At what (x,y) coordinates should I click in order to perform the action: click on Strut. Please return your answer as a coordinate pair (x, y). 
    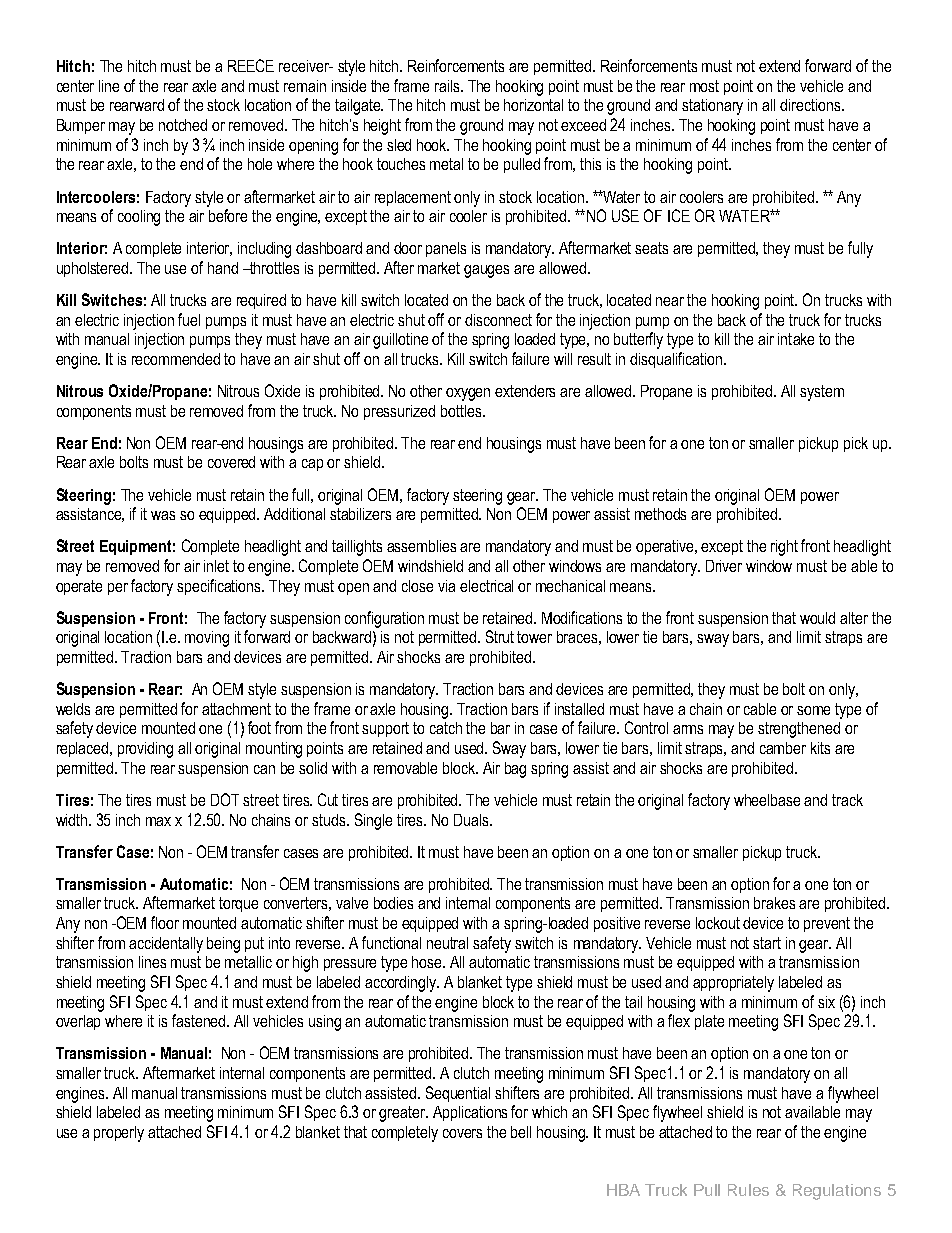
    Looking at the image, I should click on (500, 636).
